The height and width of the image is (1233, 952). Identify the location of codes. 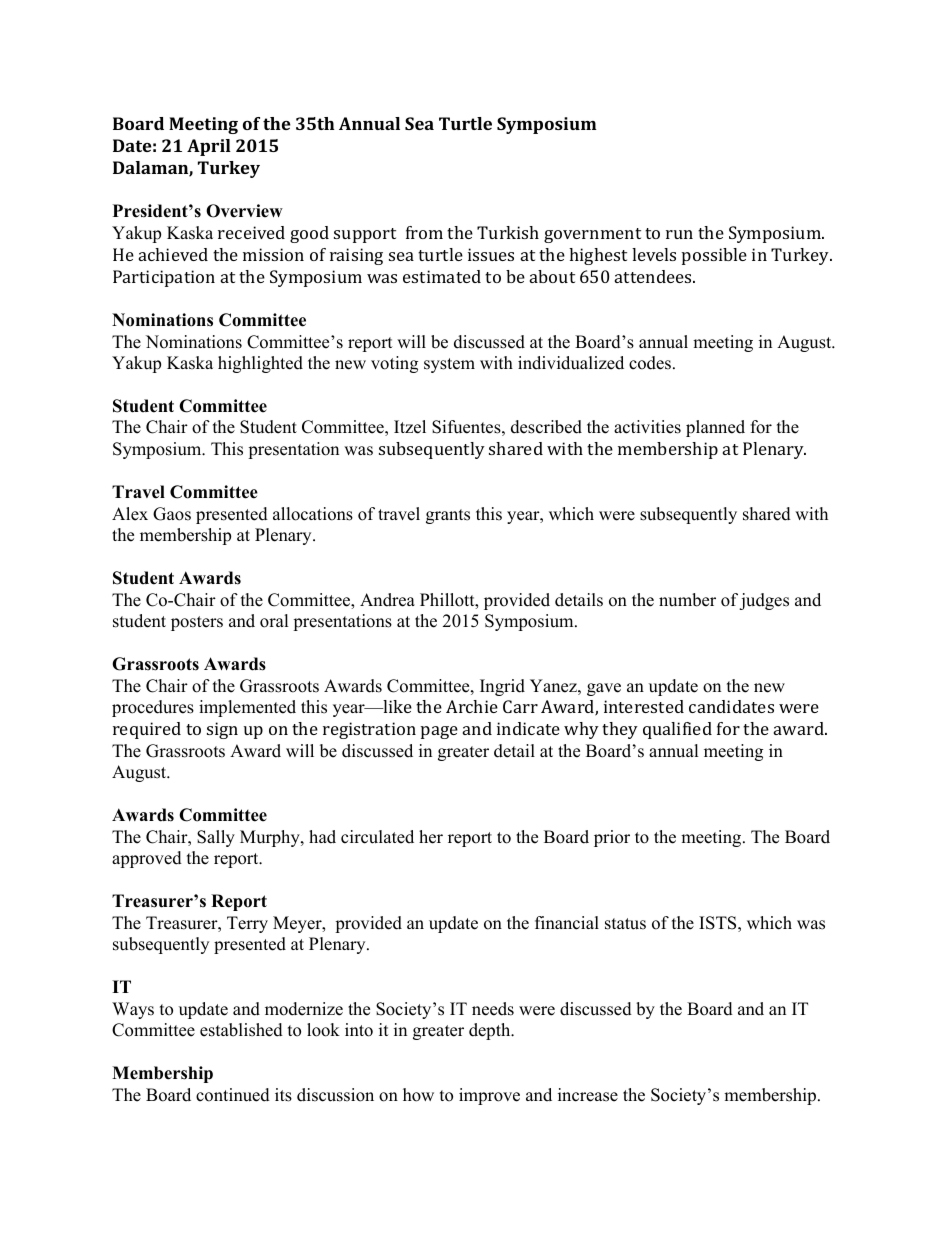
(650, 363).
